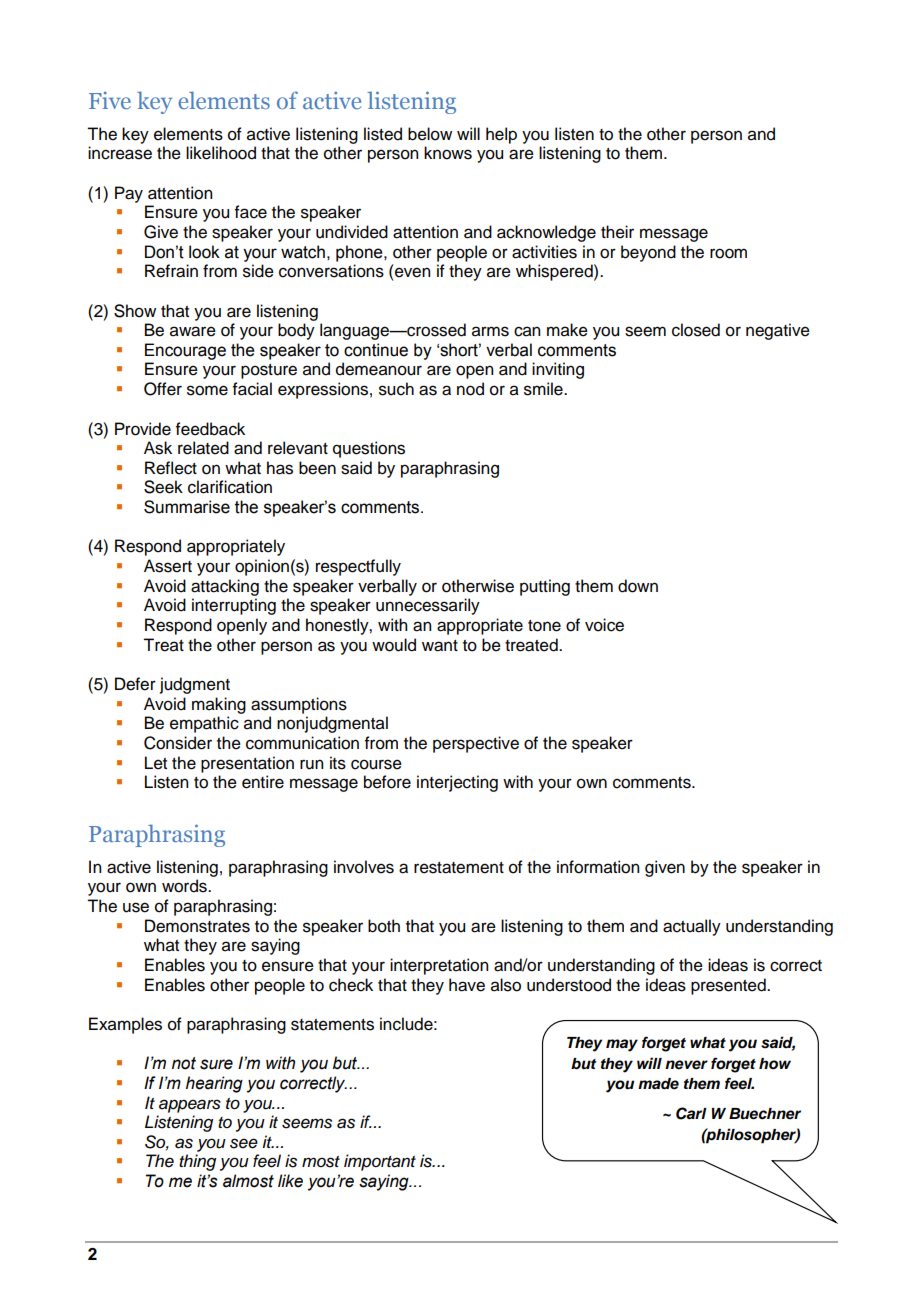  Describe the element at coordinates (430, 134) in the screenshot. I see `below` at that location.
